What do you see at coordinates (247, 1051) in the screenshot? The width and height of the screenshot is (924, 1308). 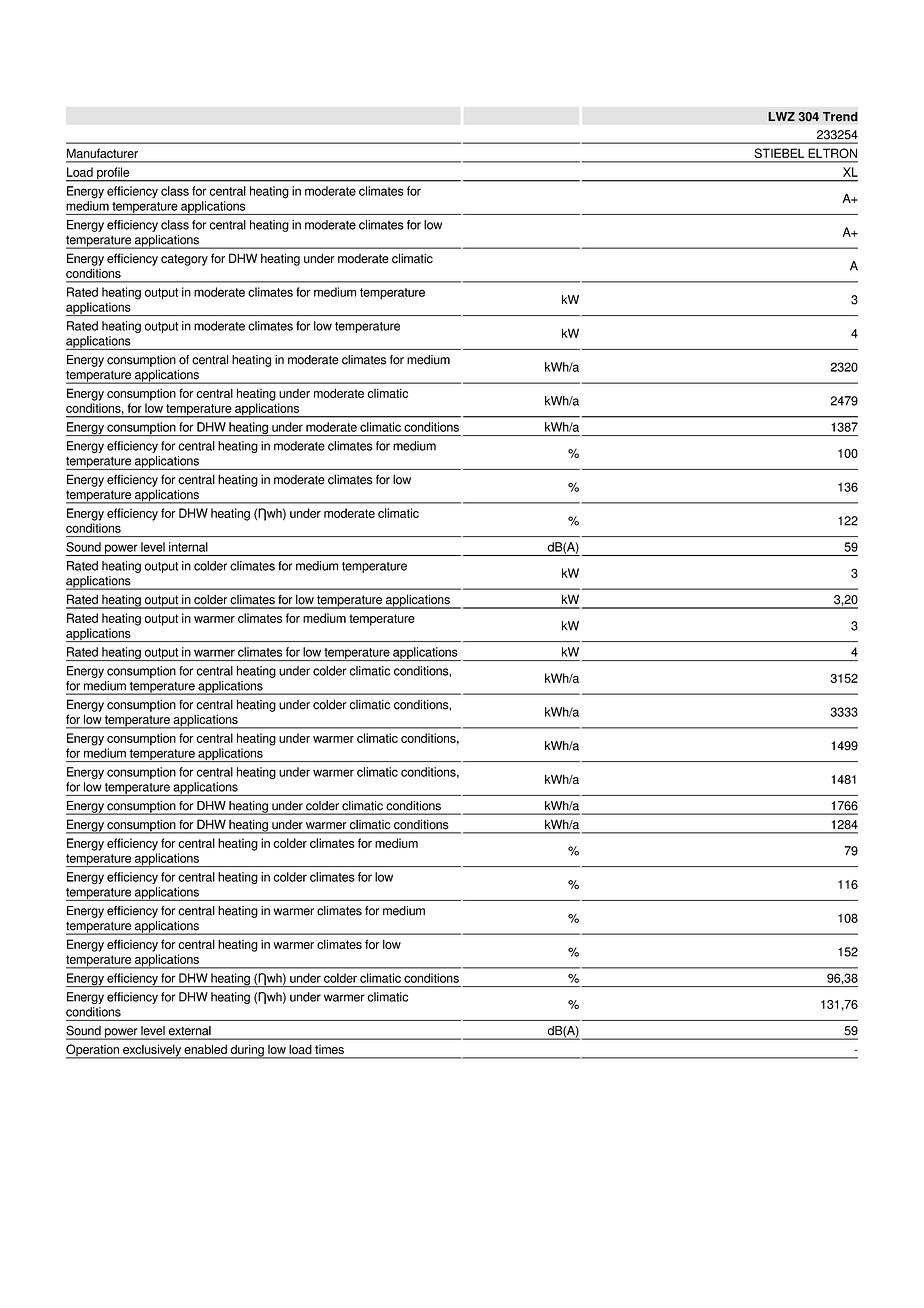 I see `during` at bounding box center [247, 1051].
